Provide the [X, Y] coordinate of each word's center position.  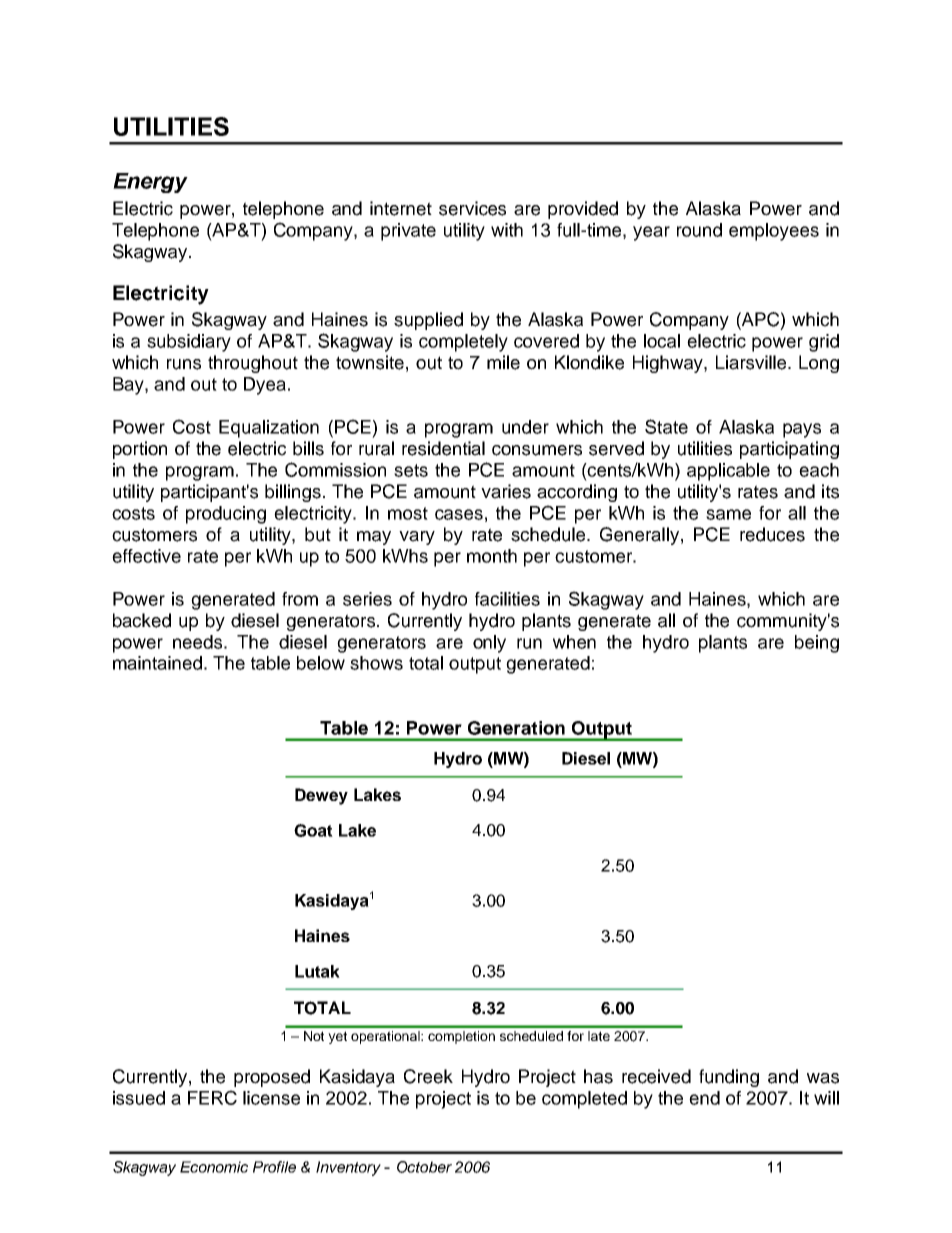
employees [774, 232]
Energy [150, 183]
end [704, 1098]
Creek [428, 1076]
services [472, 208]
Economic [214, 1167]
